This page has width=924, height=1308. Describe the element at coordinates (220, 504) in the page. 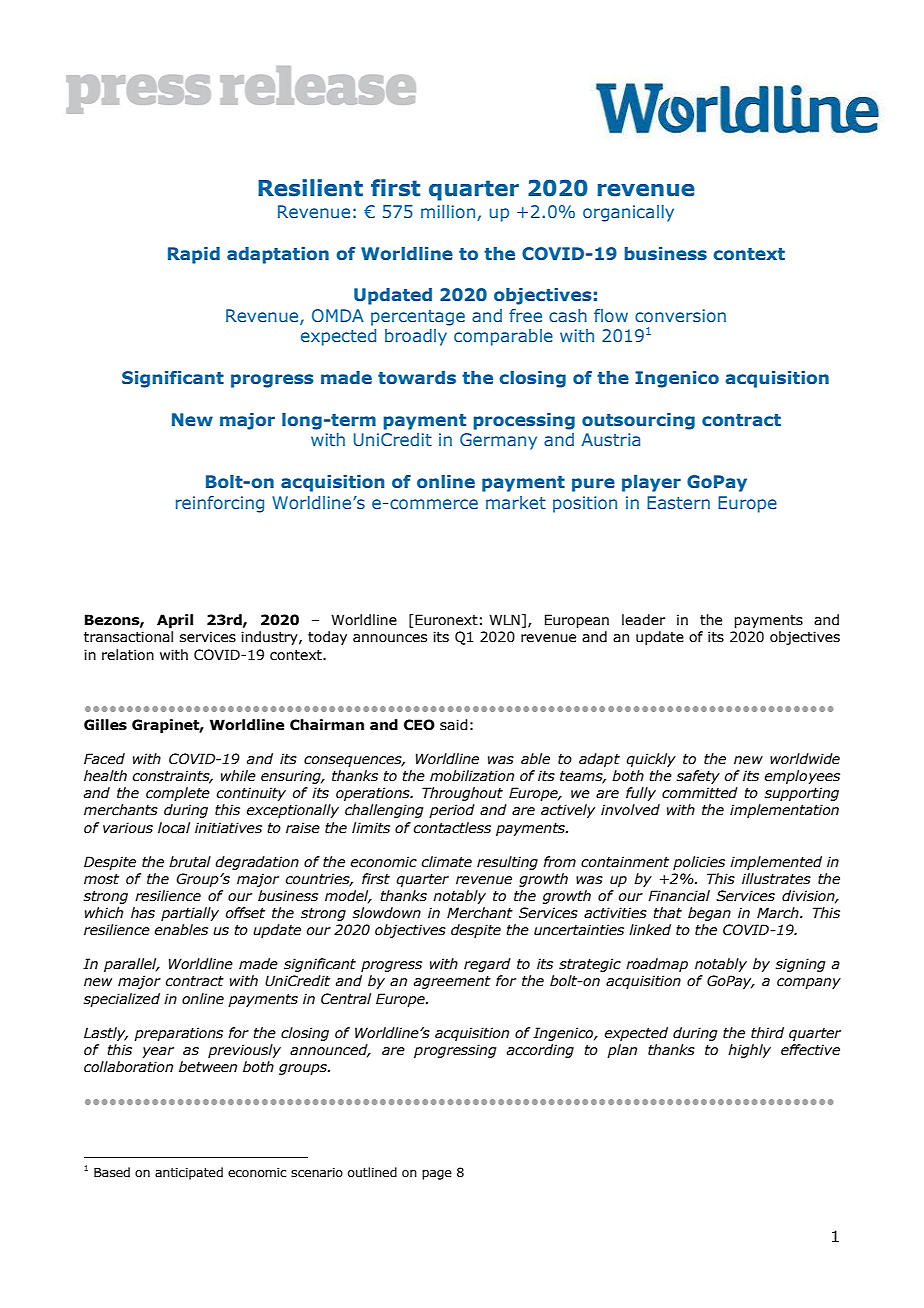

I see `reinforcing` at that location.
